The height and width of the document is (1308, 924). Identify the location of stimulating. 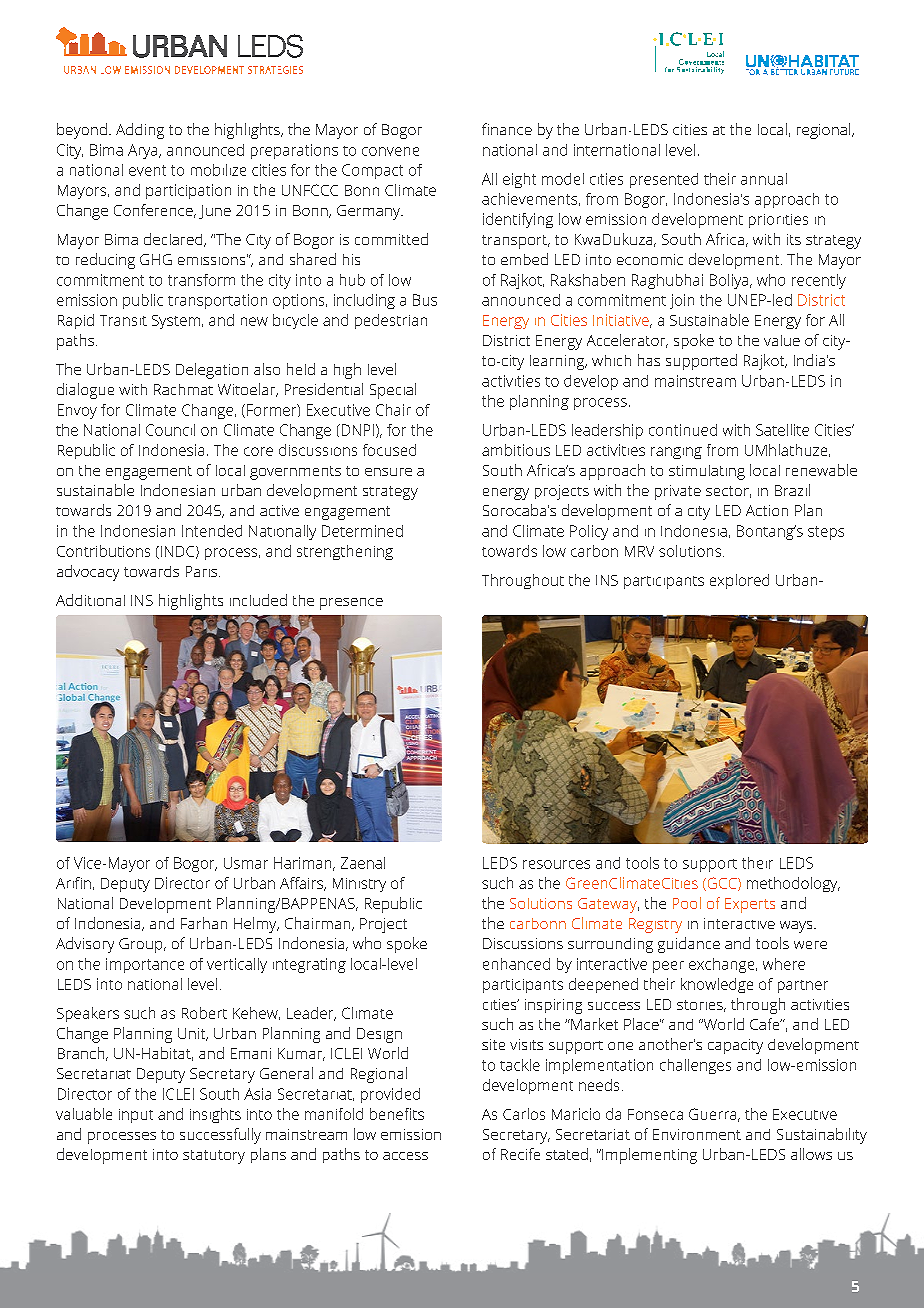
(707, 472).
